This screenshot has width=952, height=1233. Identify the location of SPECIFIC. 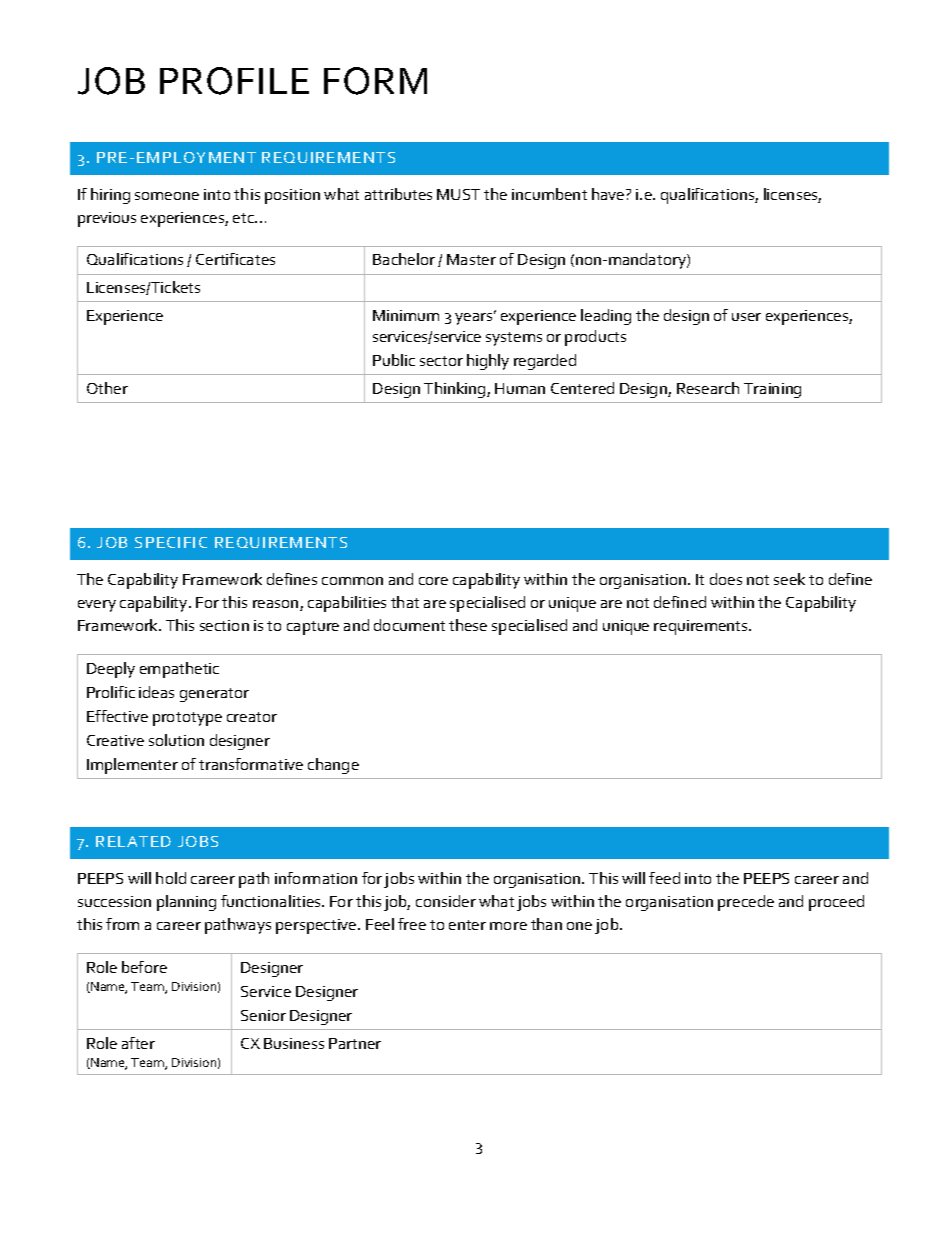
(171, 542).
